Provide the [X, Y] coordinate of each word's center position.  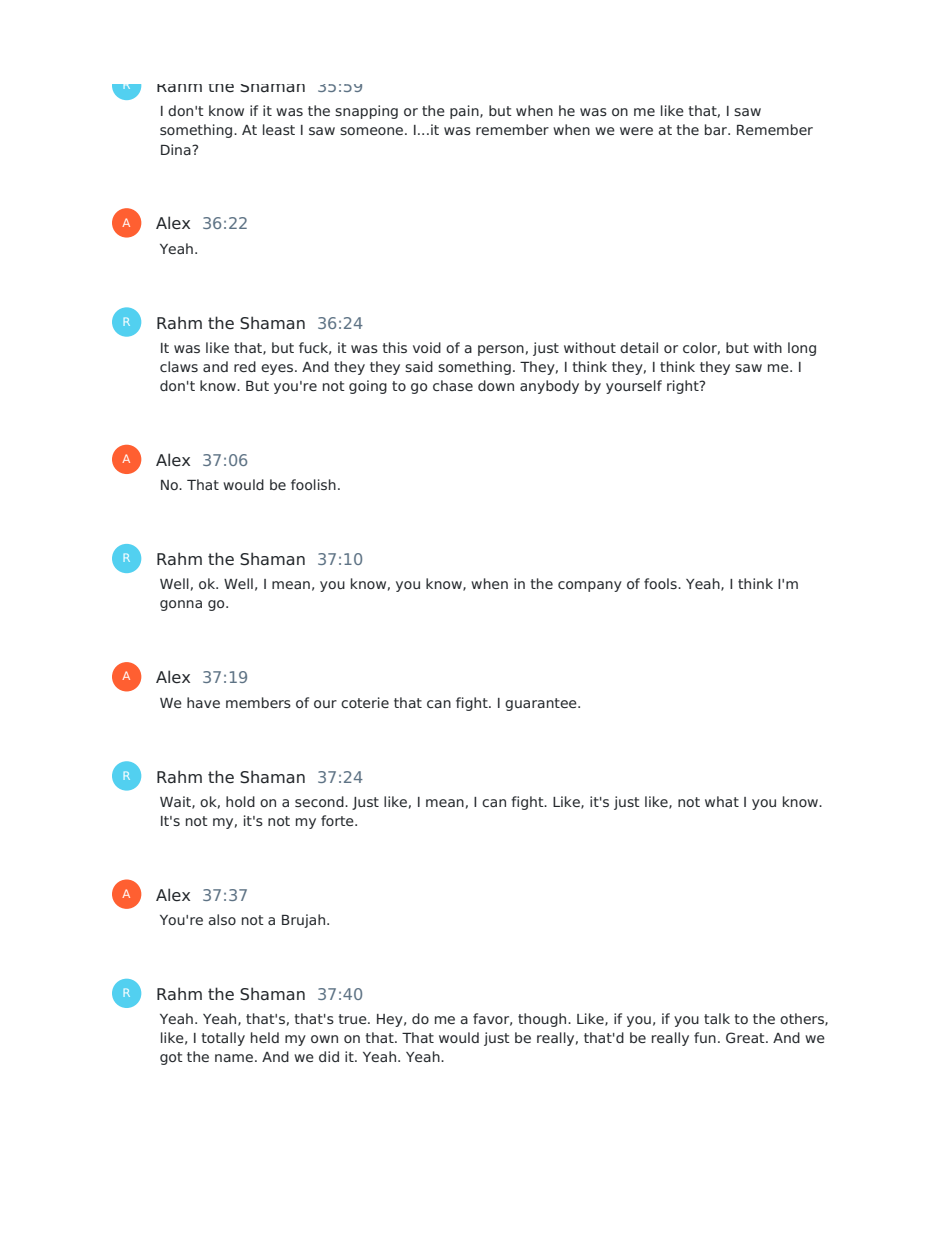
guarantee [542, 704]
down [496, 385]
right [684, 387]
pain [465, 112]
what [722, 801]
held [265, 1037]
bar [717, 129]
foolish [313, 484]
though [543, 1020]
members [258, 702]
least [279, 129]
